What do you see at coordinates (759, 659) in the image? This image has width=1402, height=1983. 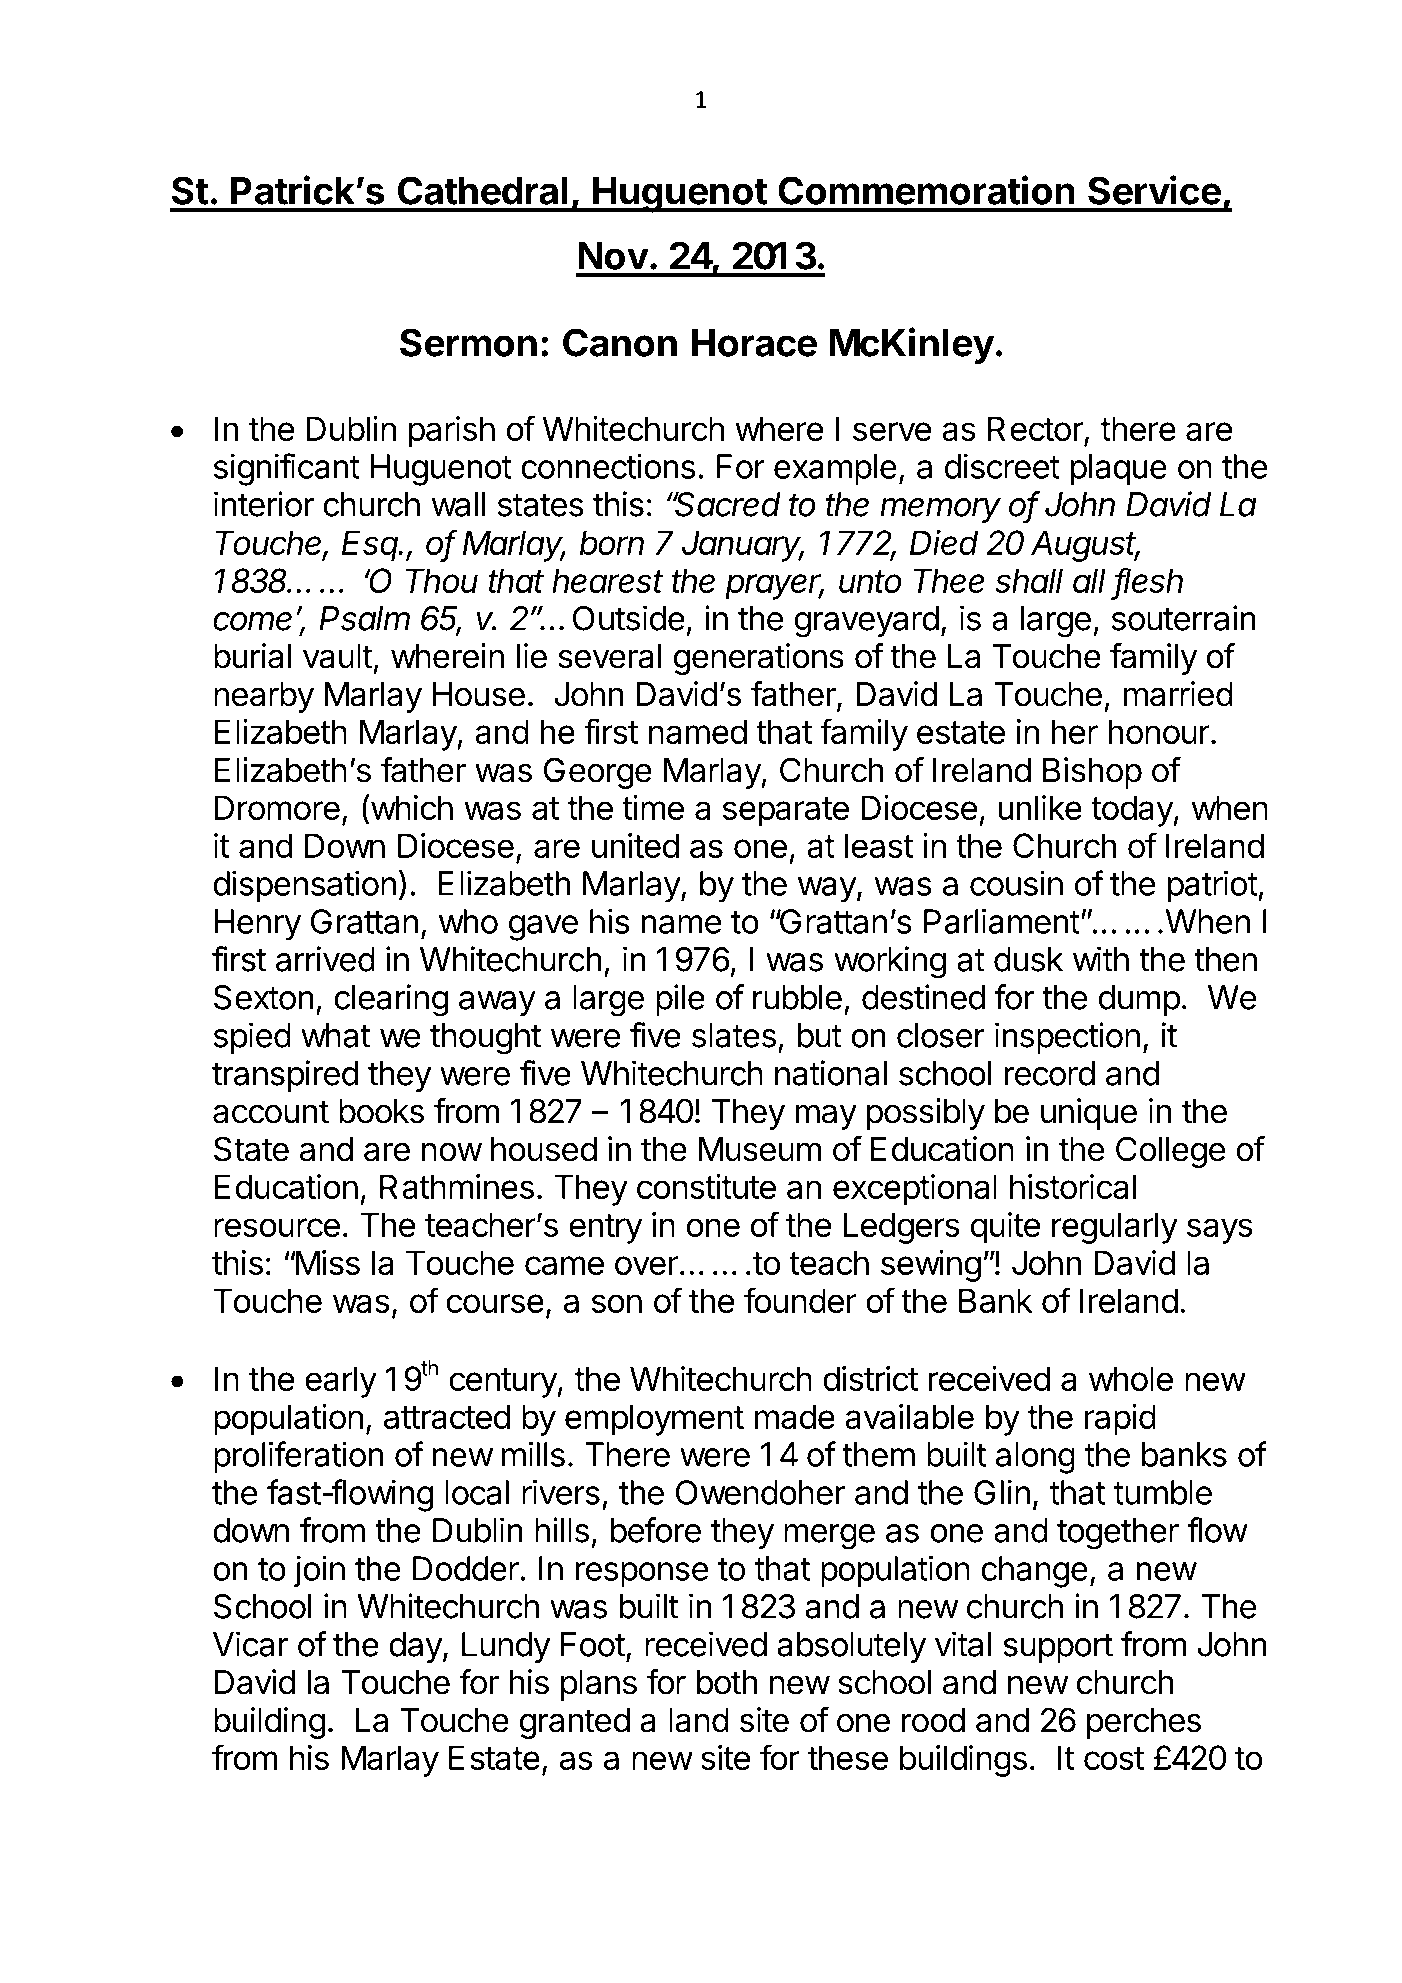 I see `generations` at bounding box center [759, 659].
